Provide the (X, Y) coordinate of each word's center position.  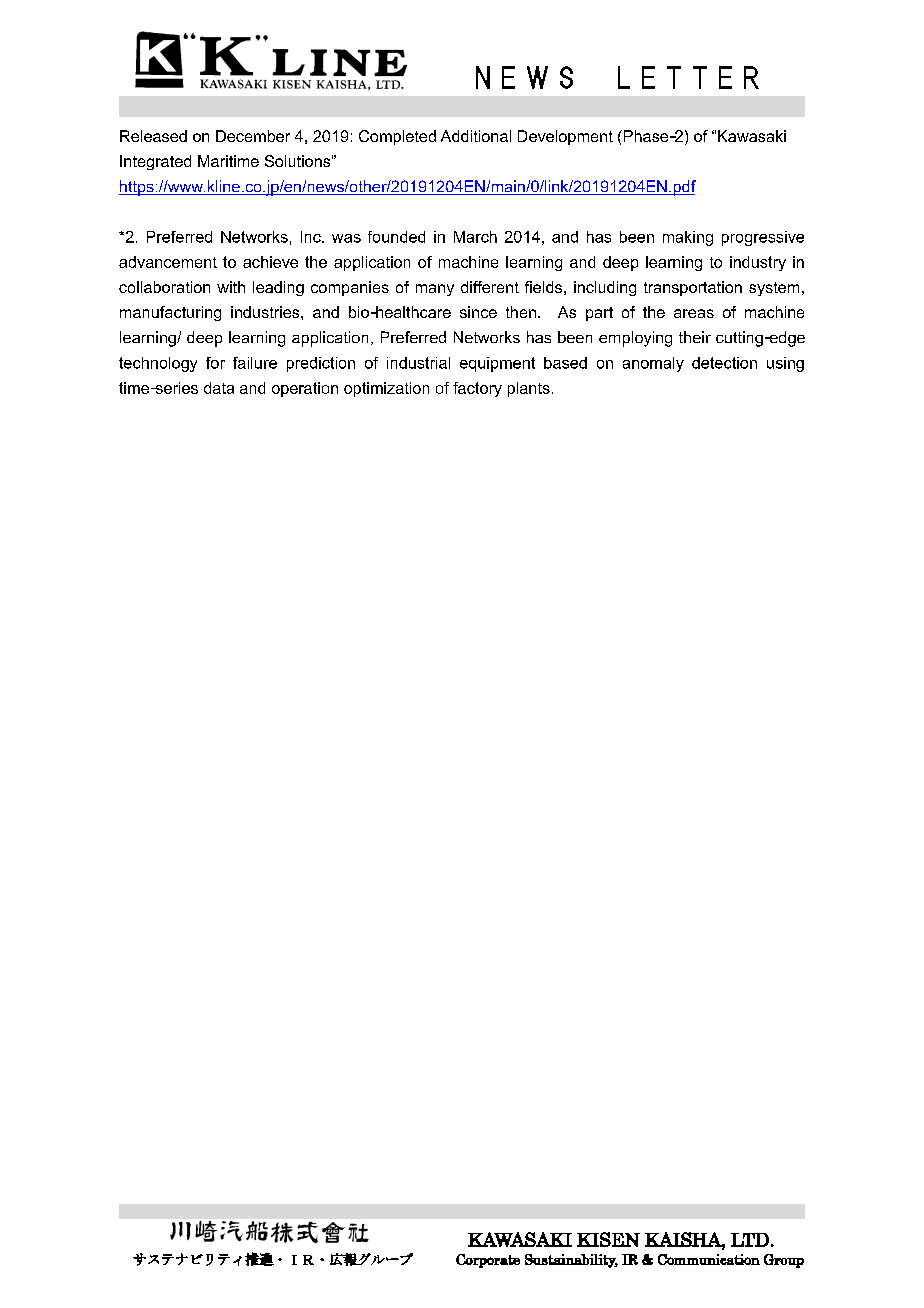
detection (724, 363)
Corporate (488, 1261)
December (253, 136)
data (219, 388)
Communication (709, 1259)
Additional (476, 136)
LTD (750, 1240)
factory (477, 389)
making (688, 238)
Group (784, 1261)
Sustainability (571, 1261)
